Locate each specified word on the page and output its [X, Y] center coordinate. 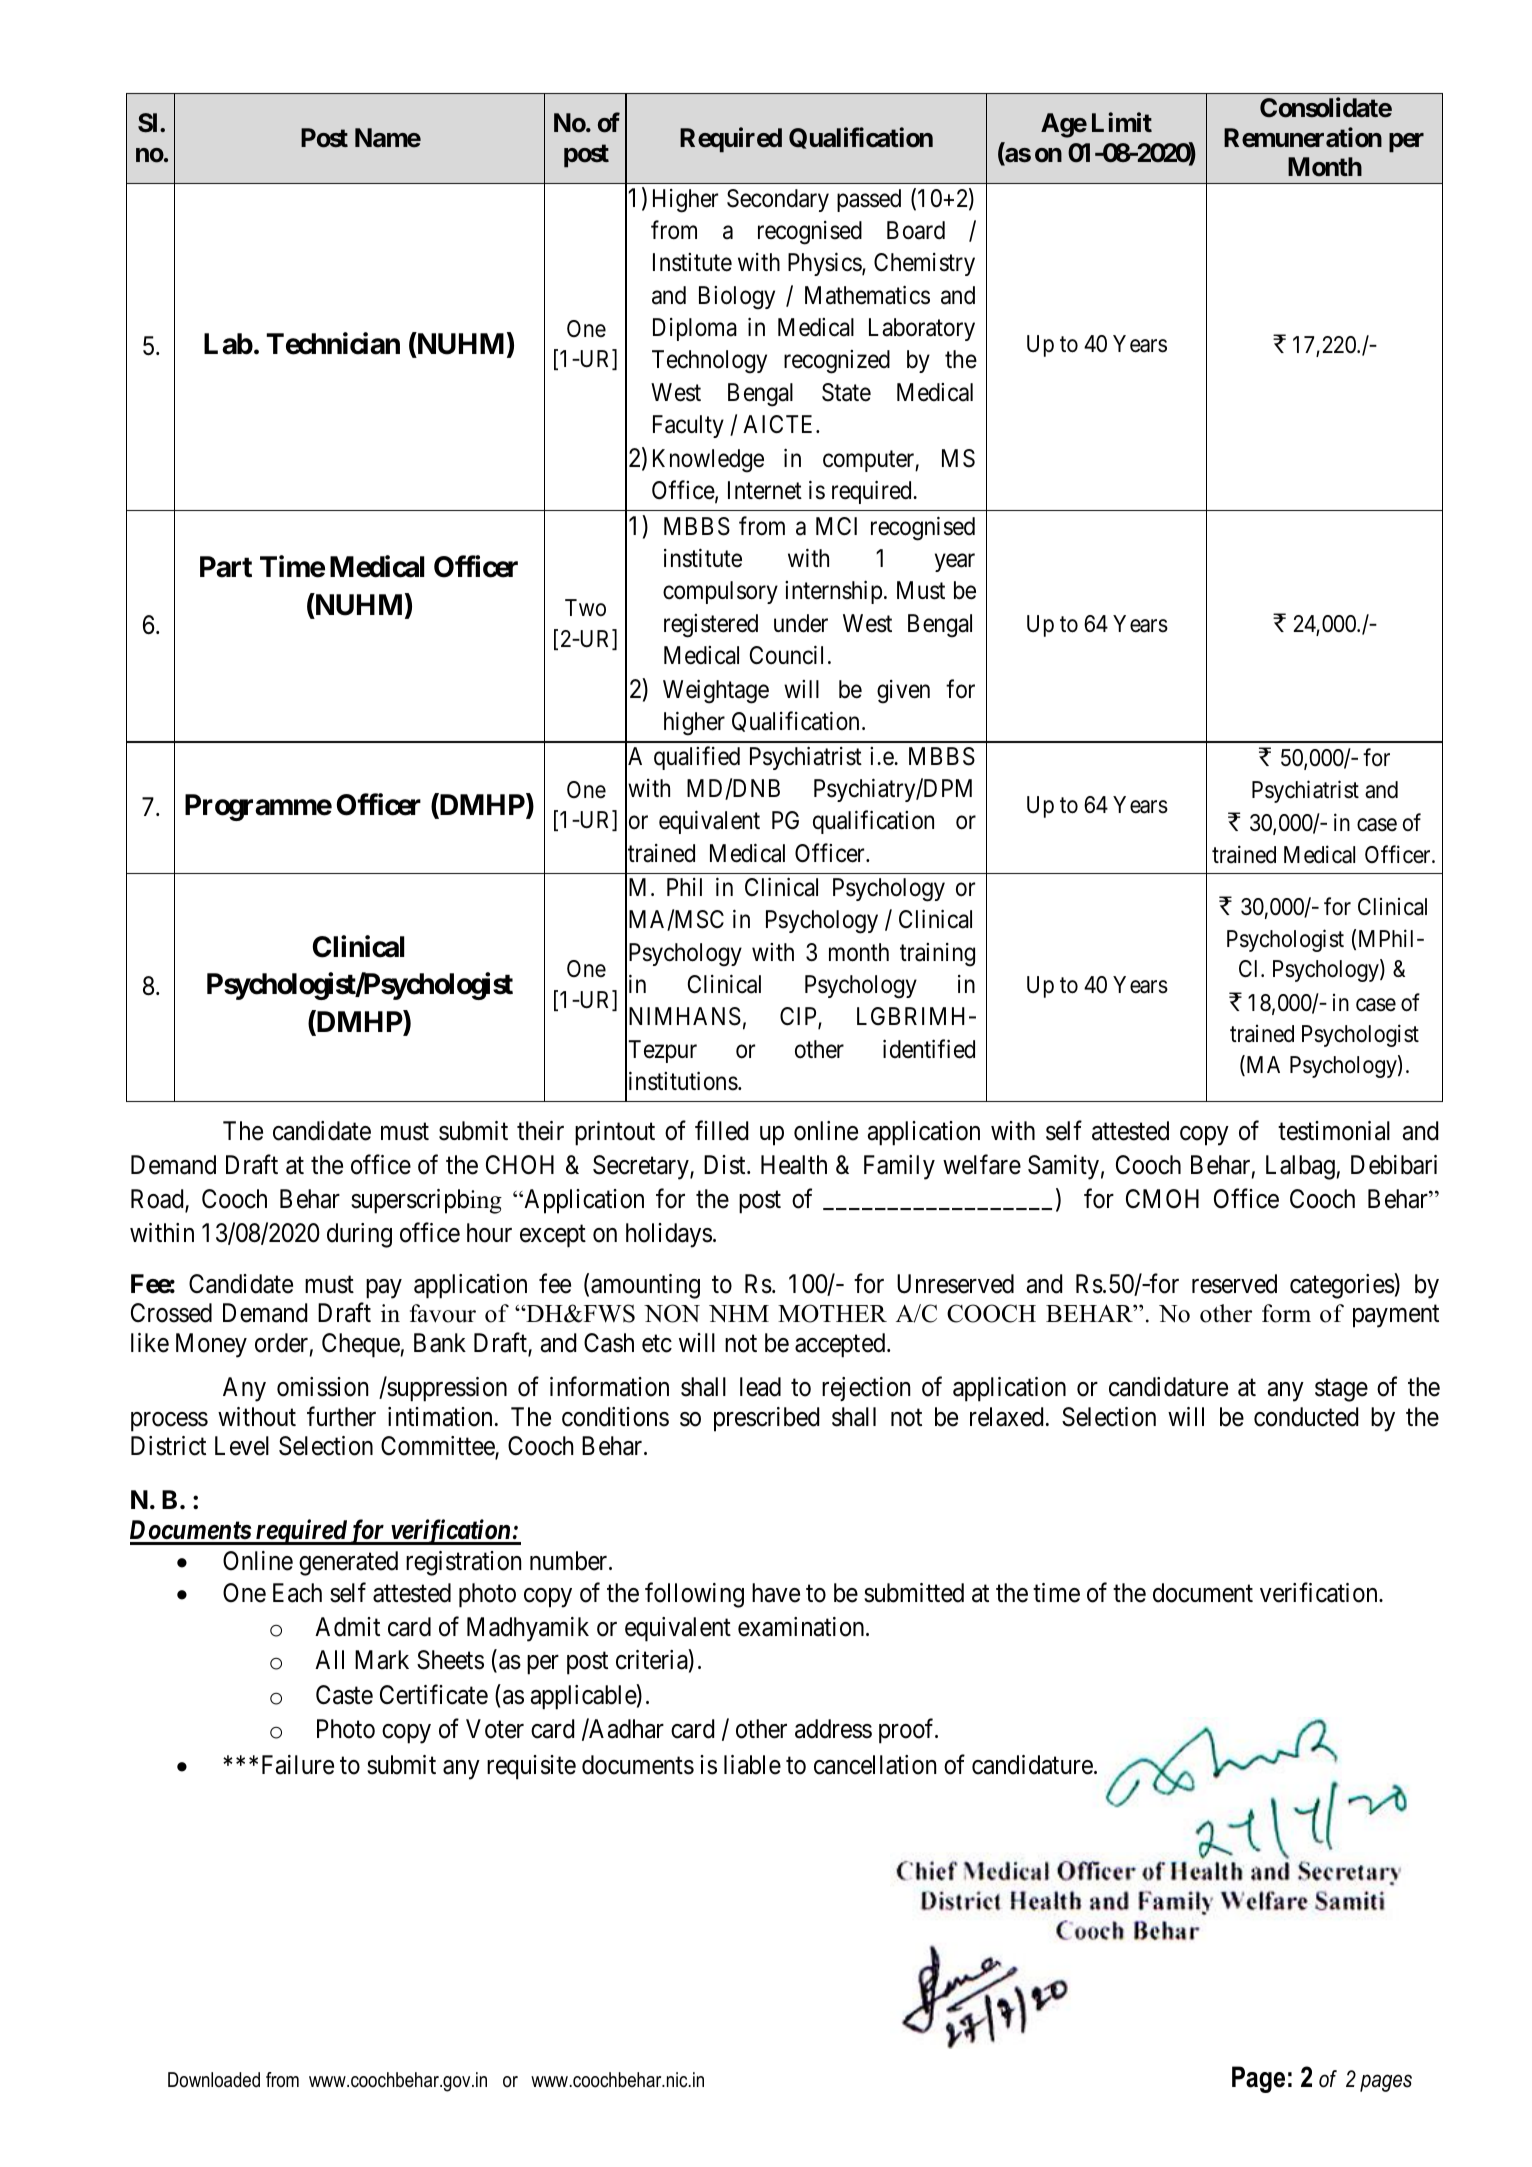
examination [802, 1627]
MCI [836, 526]
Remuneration [1303, 137]
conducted [1306, 1417]
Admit [347, 1627]
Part [226, 567]
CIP [799, 1017]
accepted [841, 1345]
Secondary [778, 200]
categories [1342, 1286]
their [540, 1131]
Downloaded [214, 2080]
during [359, 1235]
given [903, 692]
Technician [333, 344]
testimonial [1334, 1131]
